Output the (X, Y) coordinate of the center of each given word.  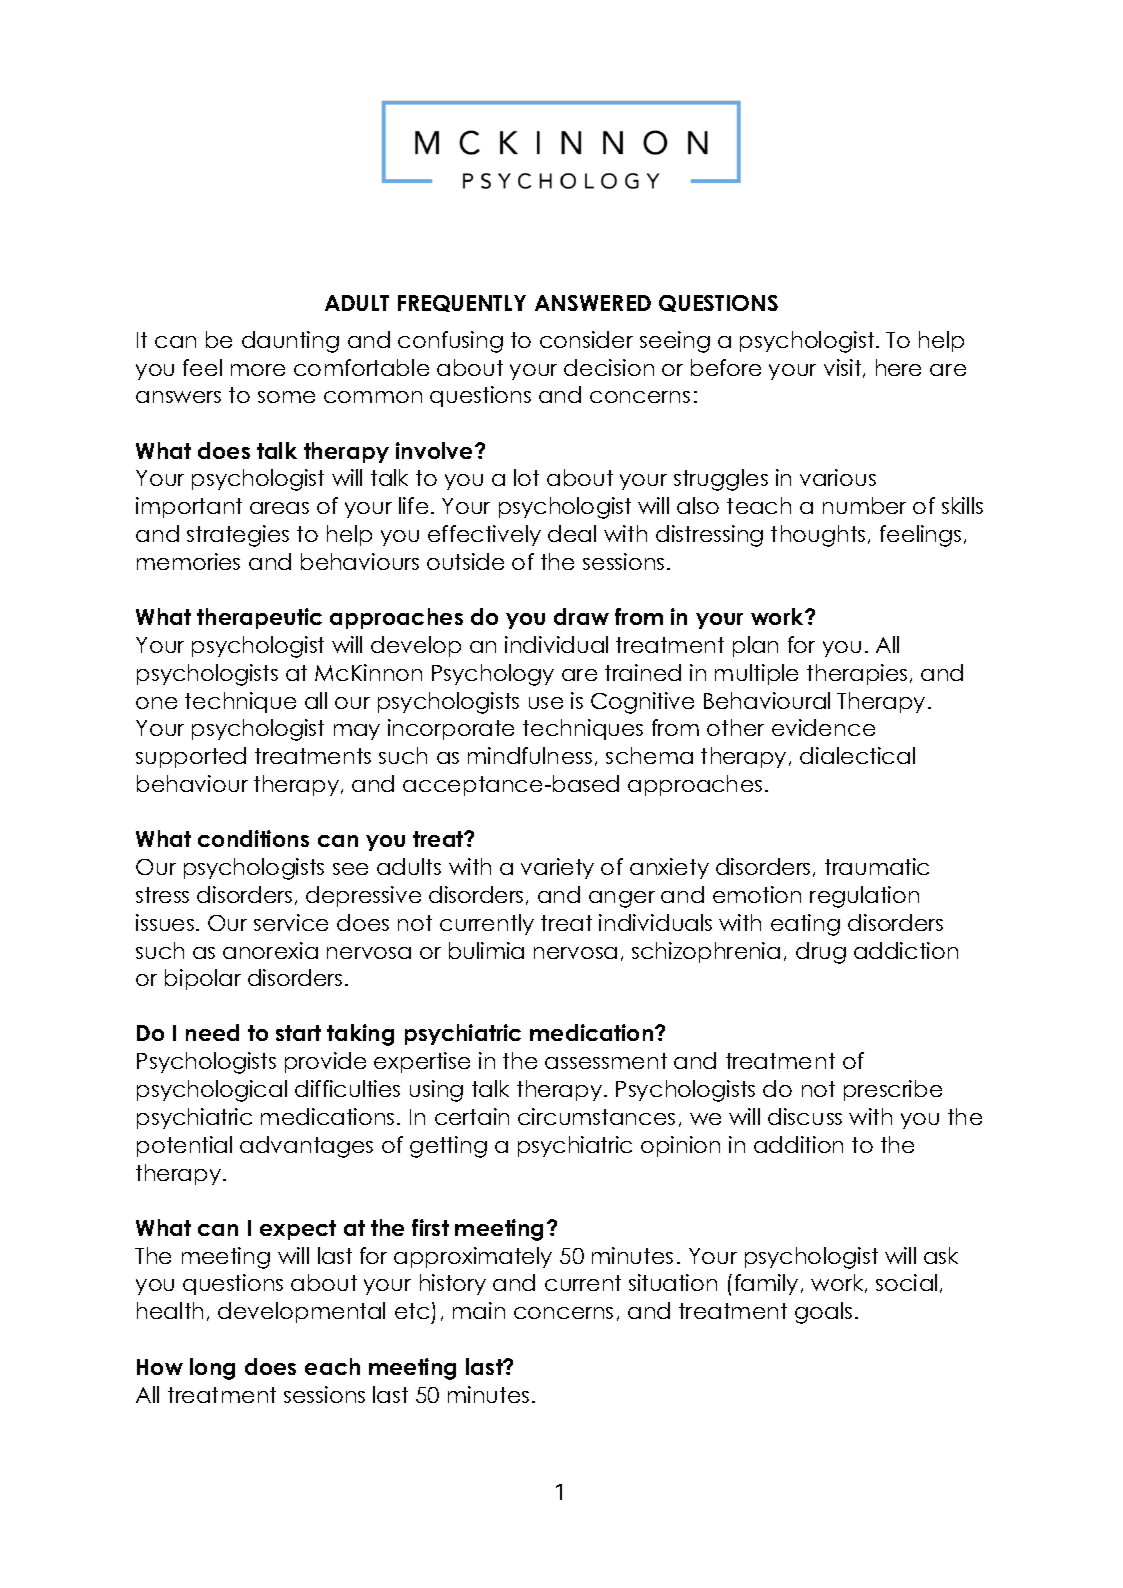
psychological (212, 1091)
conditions (253, 838)
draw (581, 616)
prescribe (893, 1090)
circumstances (596, 1116)
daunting (290, 342)
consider (586, 339)
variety (557, 868)
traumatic (877, 866)
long (212, 1369)
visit (844, 368)
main (479, 1310)
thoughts (818, 536)
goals (823, 1313)
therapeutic (259, 618)
